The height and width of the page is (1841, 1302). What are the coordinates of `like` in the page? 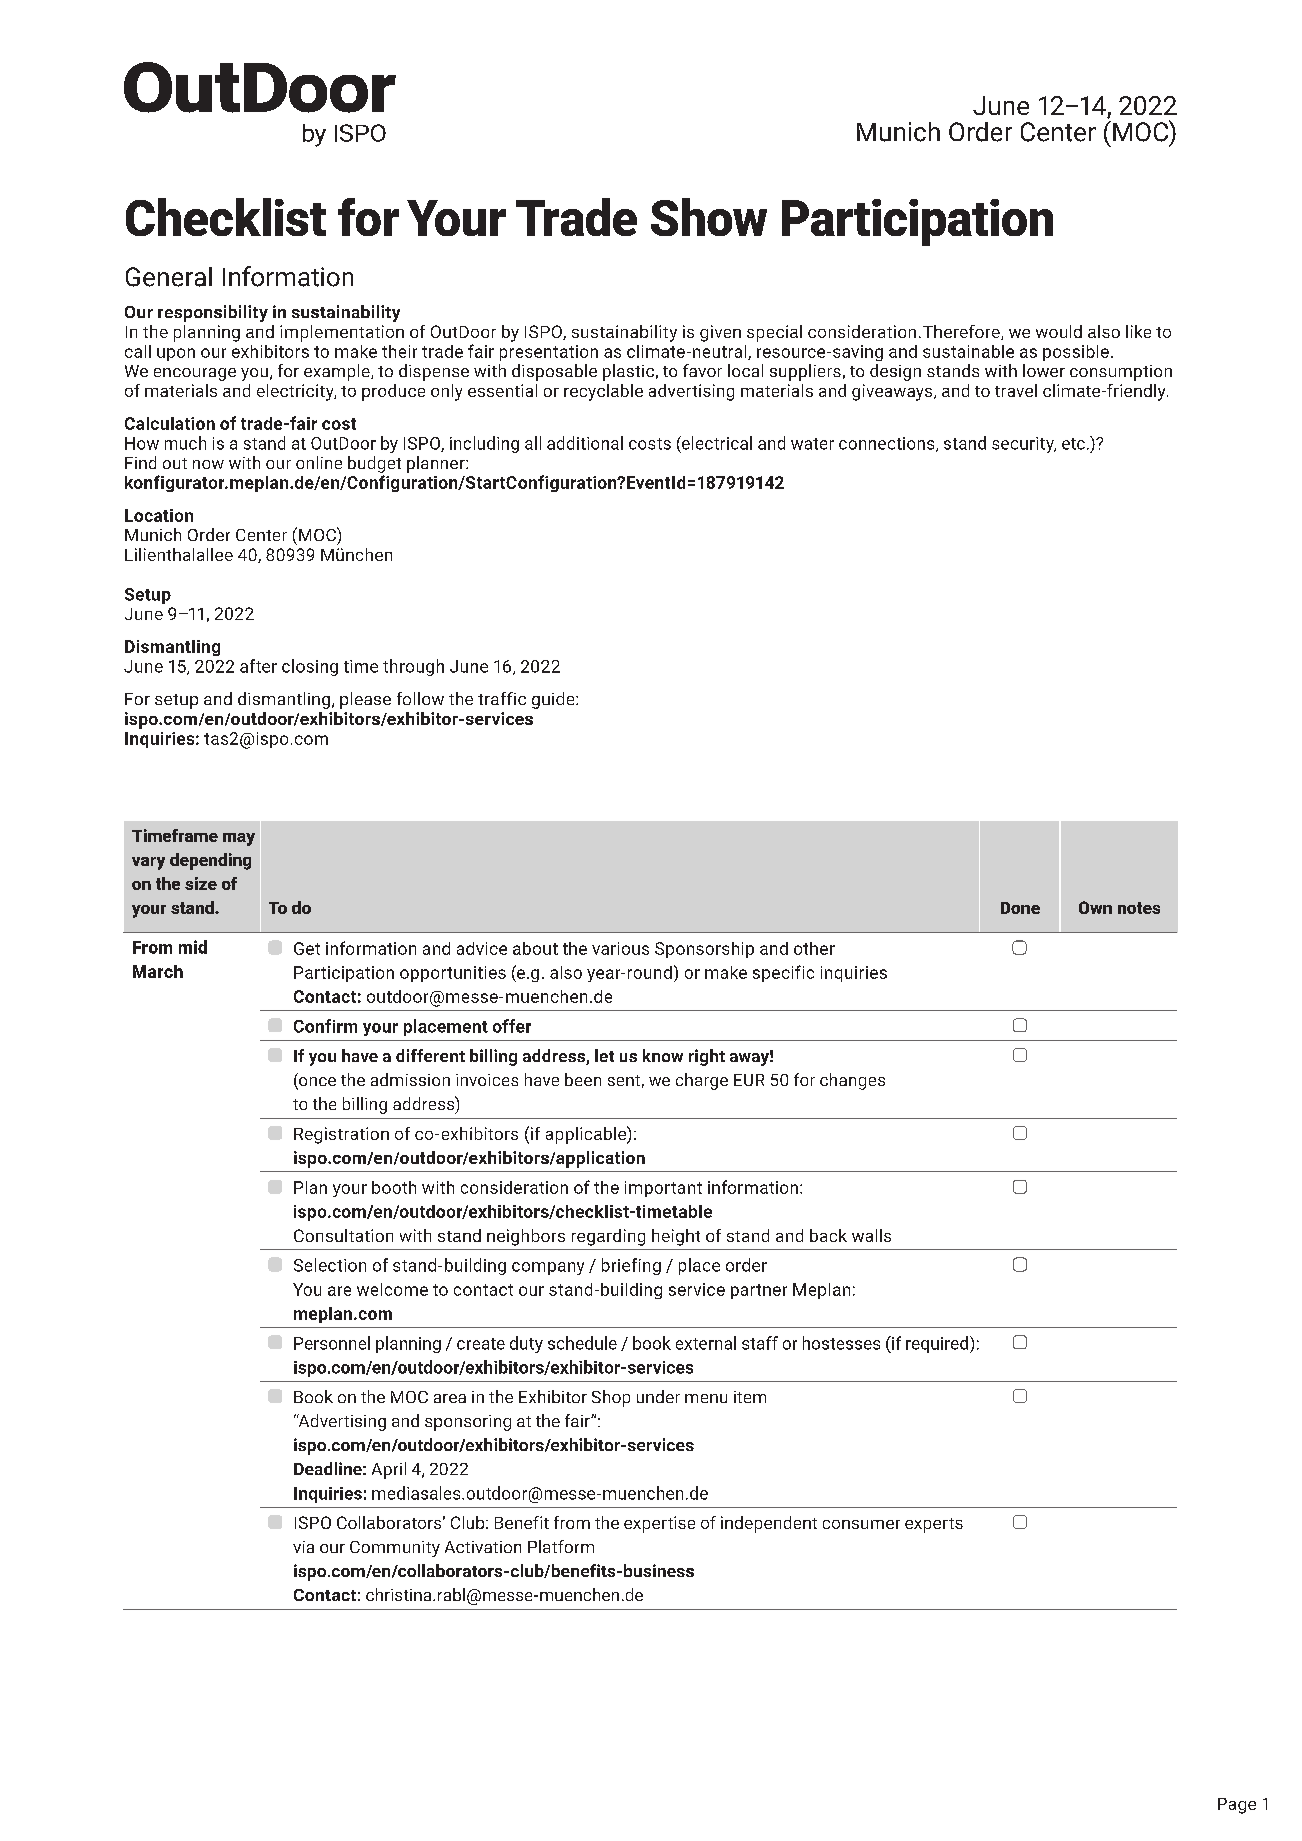 It's located at (1138, 331).
